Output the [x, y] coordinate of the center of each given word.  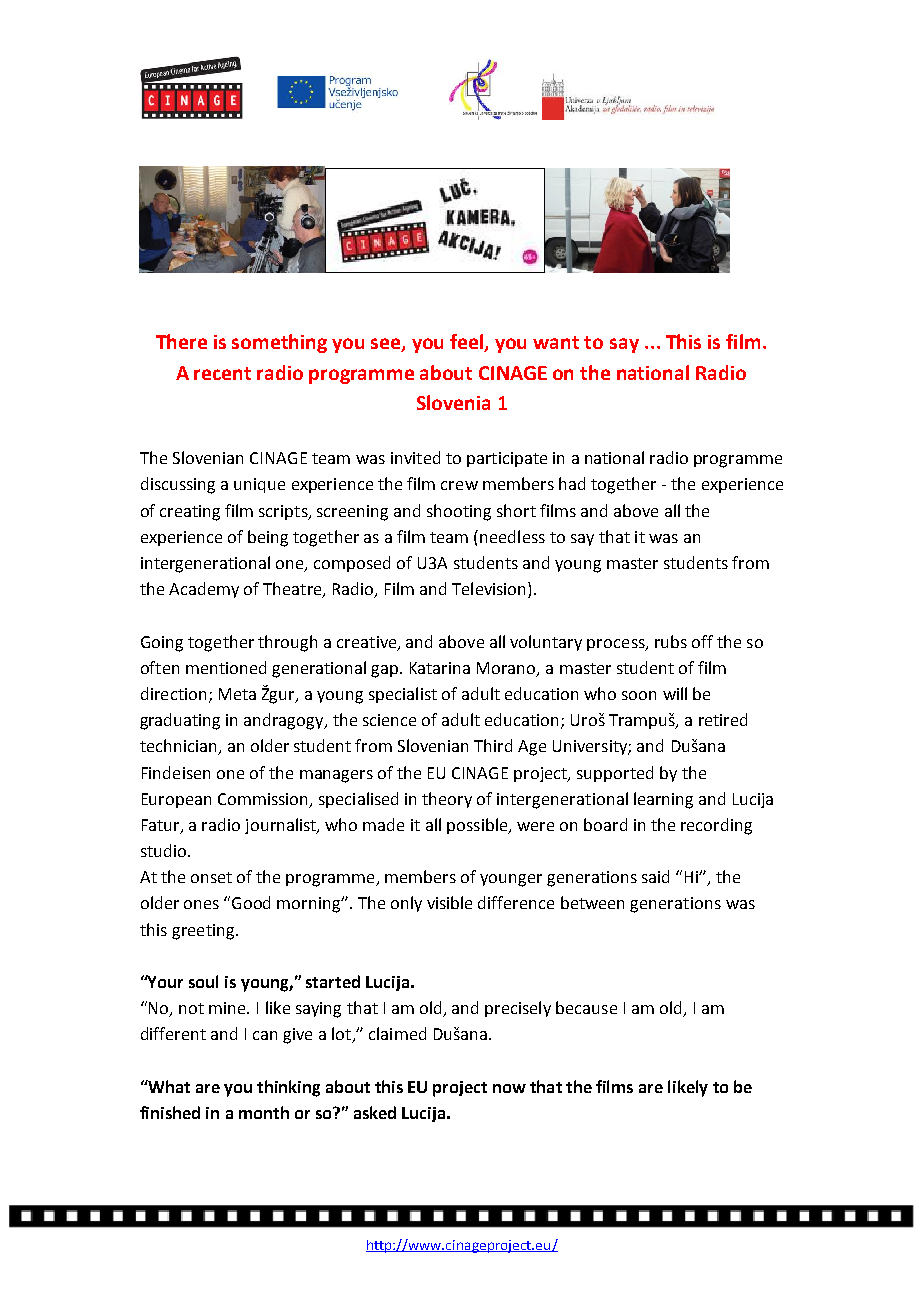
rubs [671, 641]
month [264, 1112]
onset [211, 877]
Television [490, 590]
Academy [204, 590]
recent [222, 373]
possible [478, 826]
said [655, 876]
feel [468, 343]
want [556, 342]
